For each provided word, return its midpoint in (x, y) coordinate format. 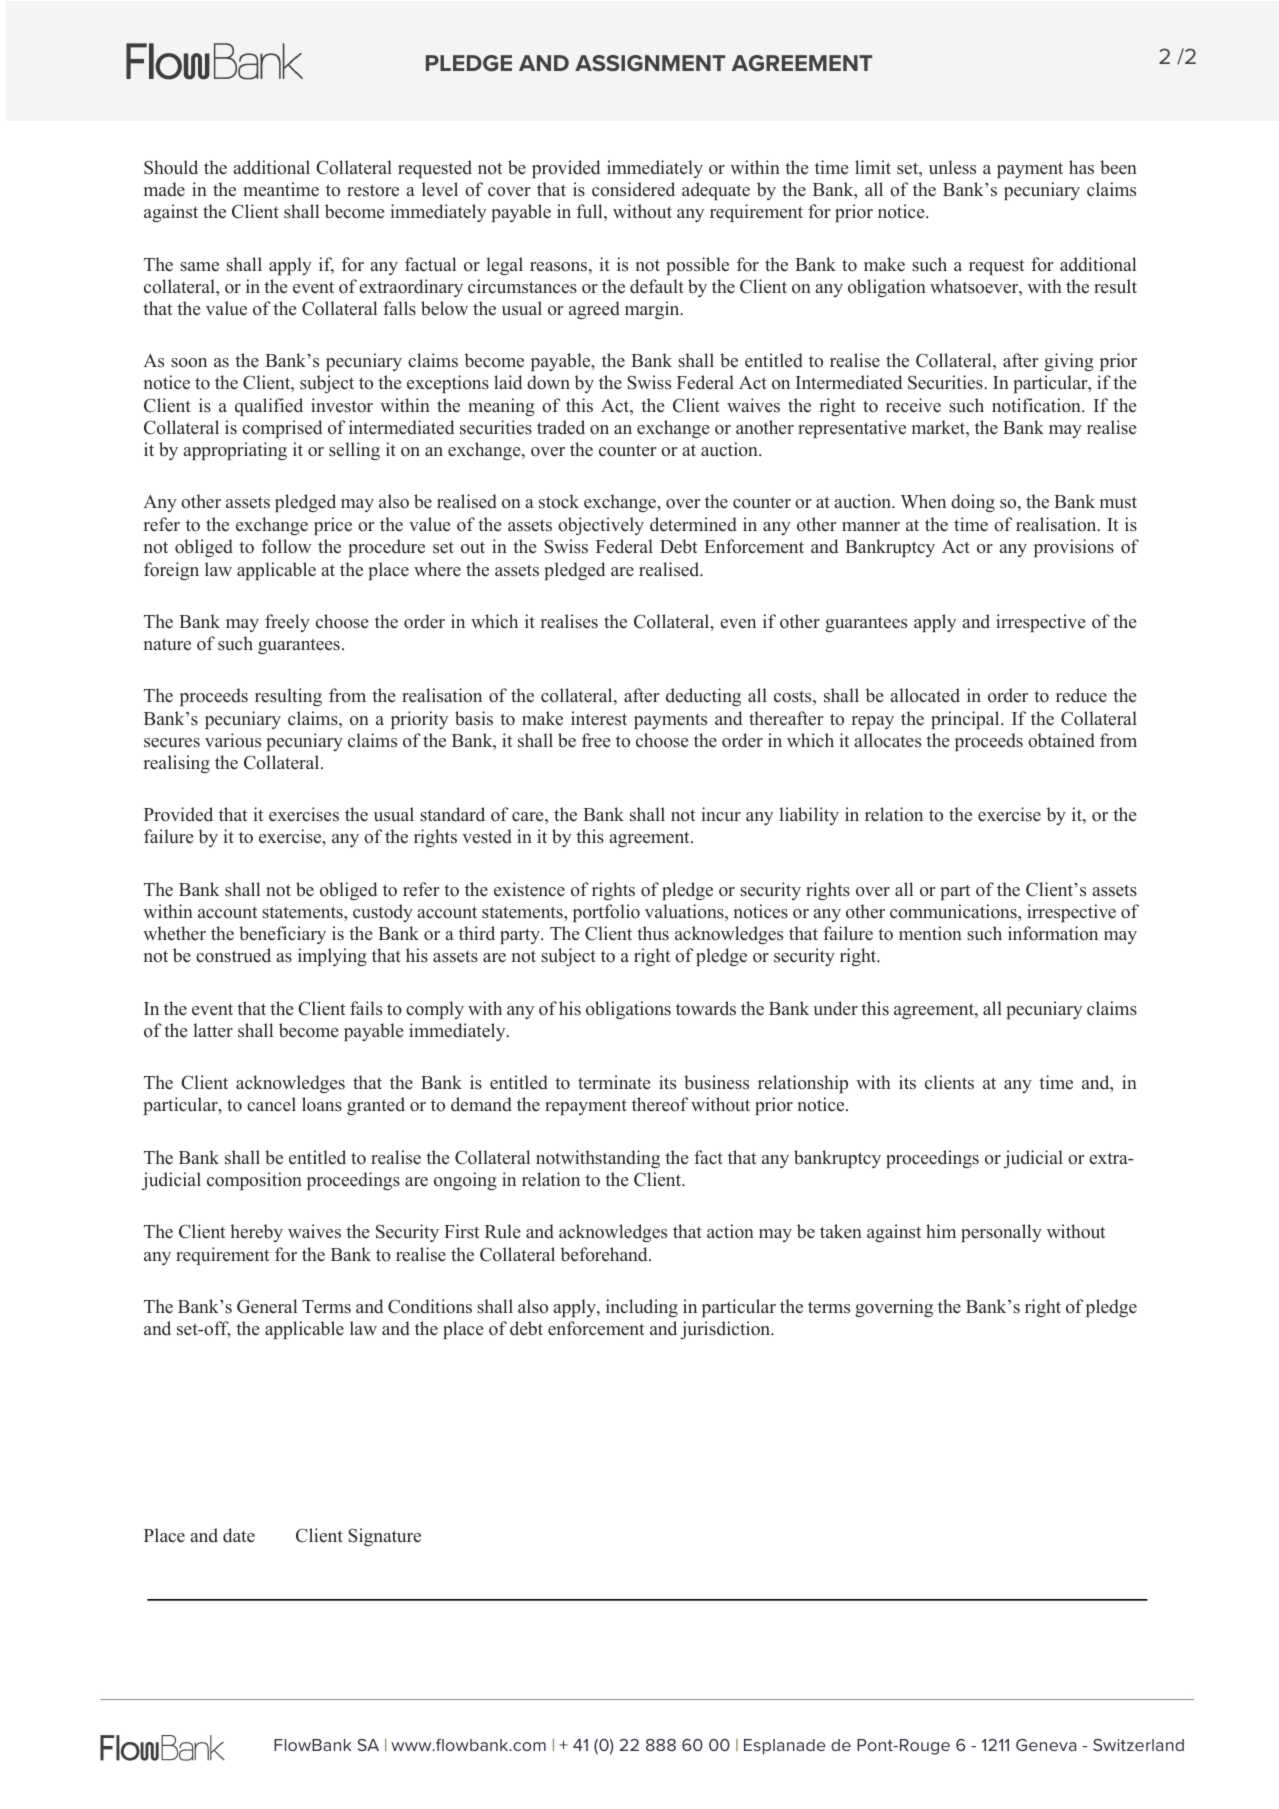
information (1053, 933)
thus (653, 933)
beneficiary (282, 935)
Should (171, 167)
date (239, 1535)
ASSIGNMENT (650, 63)
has (1081, 167)
